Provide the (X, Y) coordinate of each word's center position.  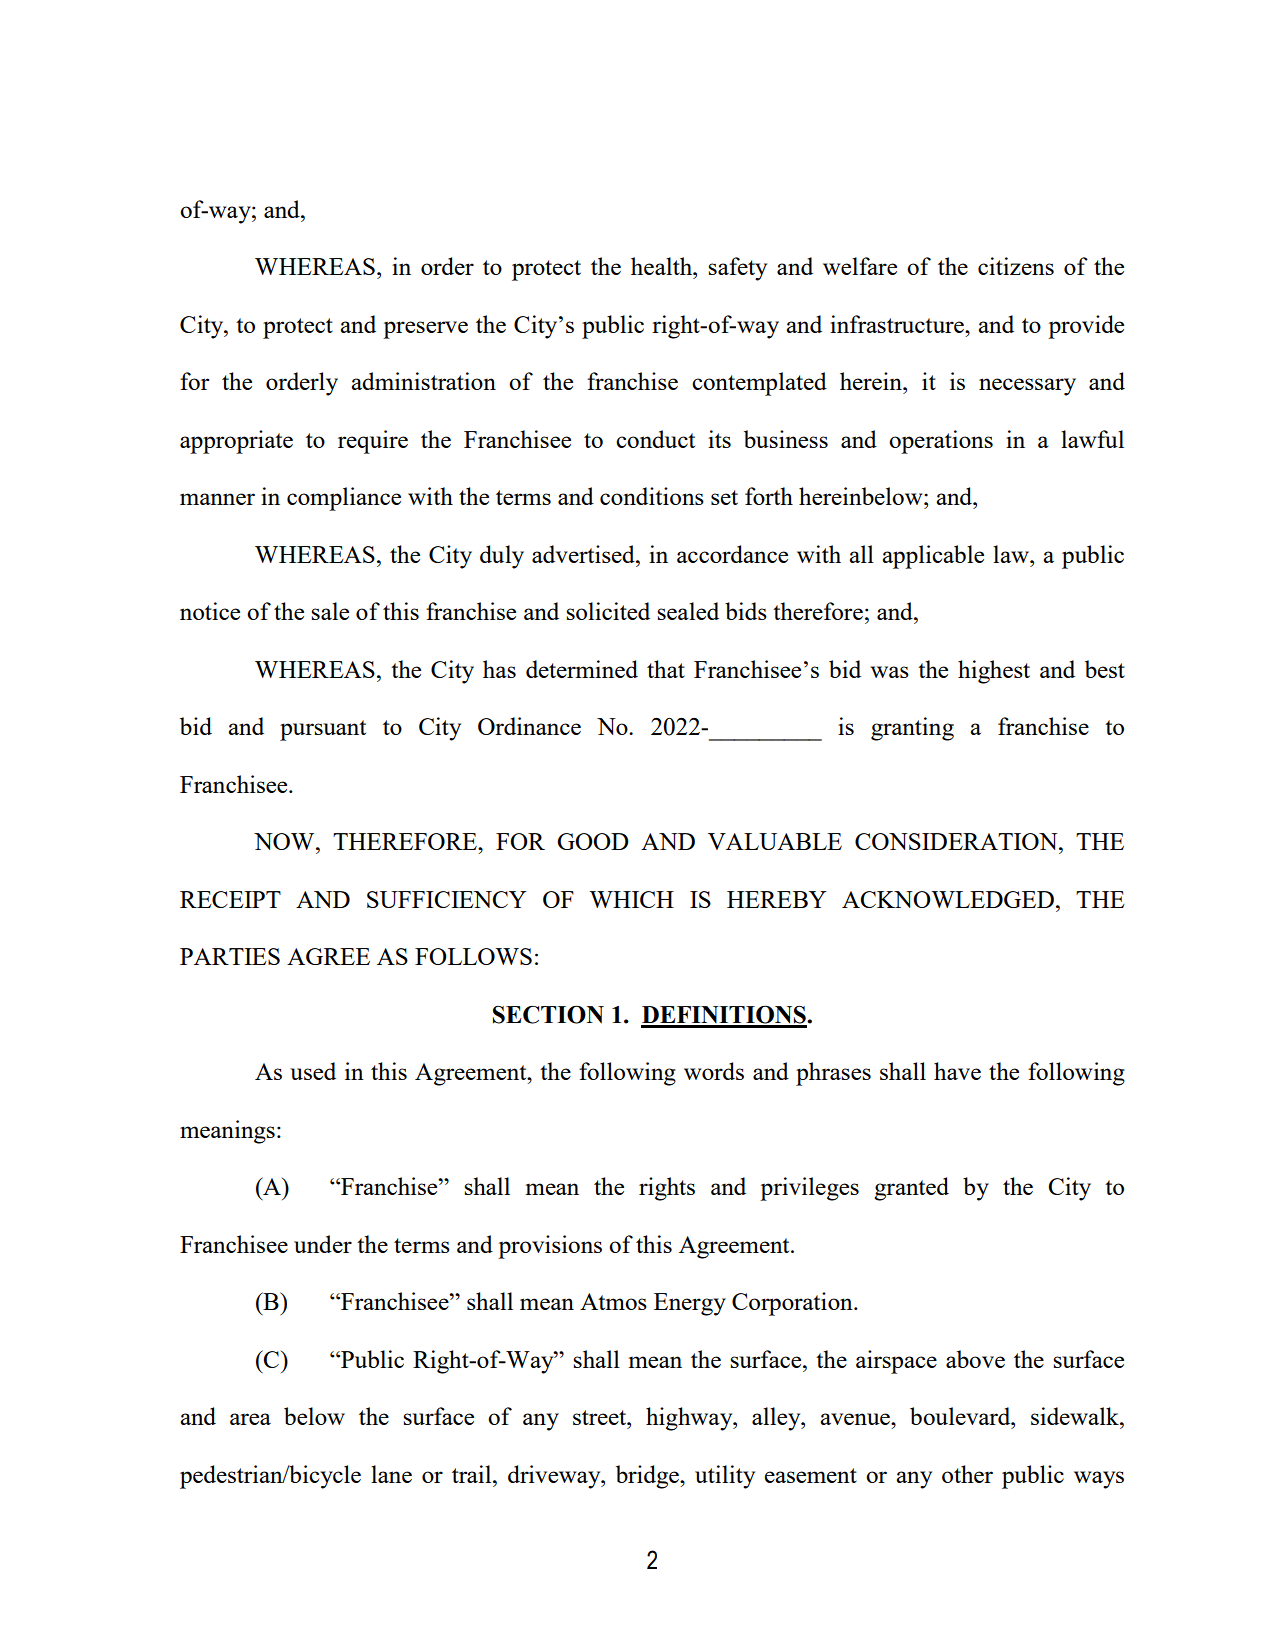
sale (330, 611)
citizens (1016, 266)
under (323, 1244)
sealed (688, 611)
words (714, 1071)
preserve (425, 330)
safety (737, 269)
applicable (933, 557)
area (250, 1419)
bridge (648, 1477)
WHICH (631, 899)
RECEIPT (230, 899)
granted (911, 1189)
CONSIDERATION (957, 841)
